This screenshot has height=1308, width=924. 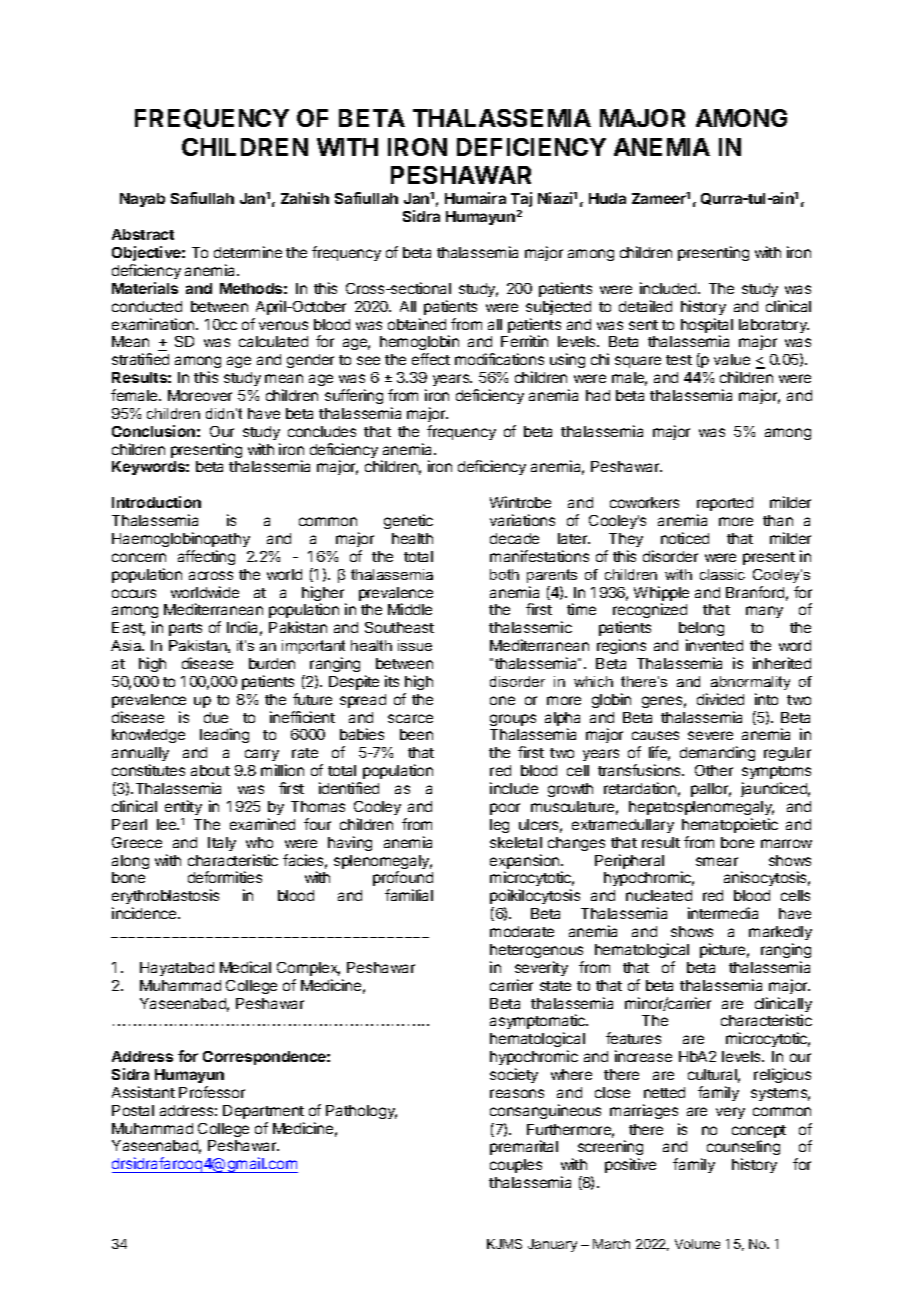 What do you see at coordinates (225, 877) in the screenshot?
I see `deformities` at bounding box center [225, 877].
